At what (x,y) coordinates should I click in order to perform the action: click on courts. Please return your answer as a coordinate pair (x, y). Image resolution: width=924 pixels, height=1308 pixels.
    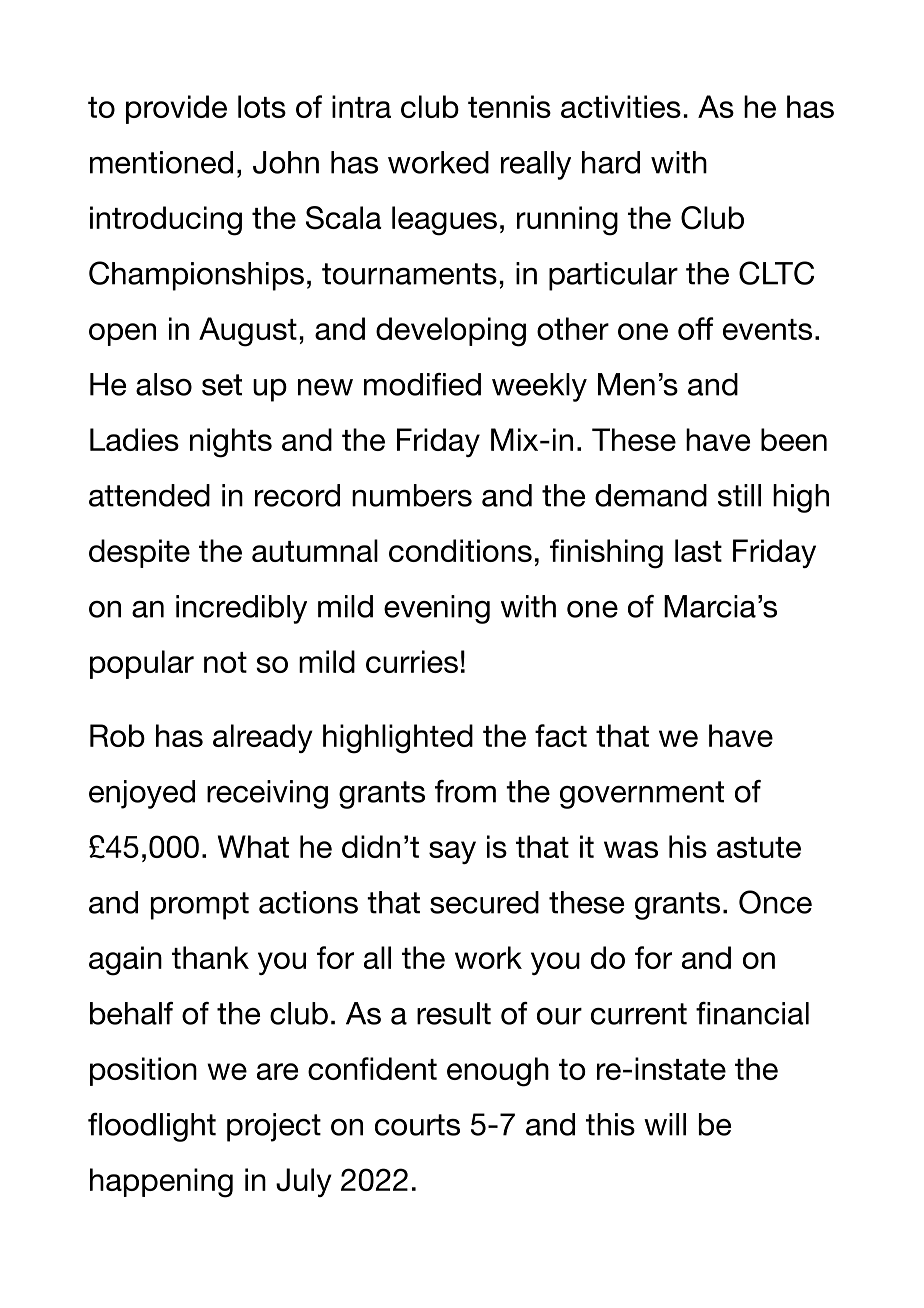
    Looking at the image, I should click on (417, 1125).
